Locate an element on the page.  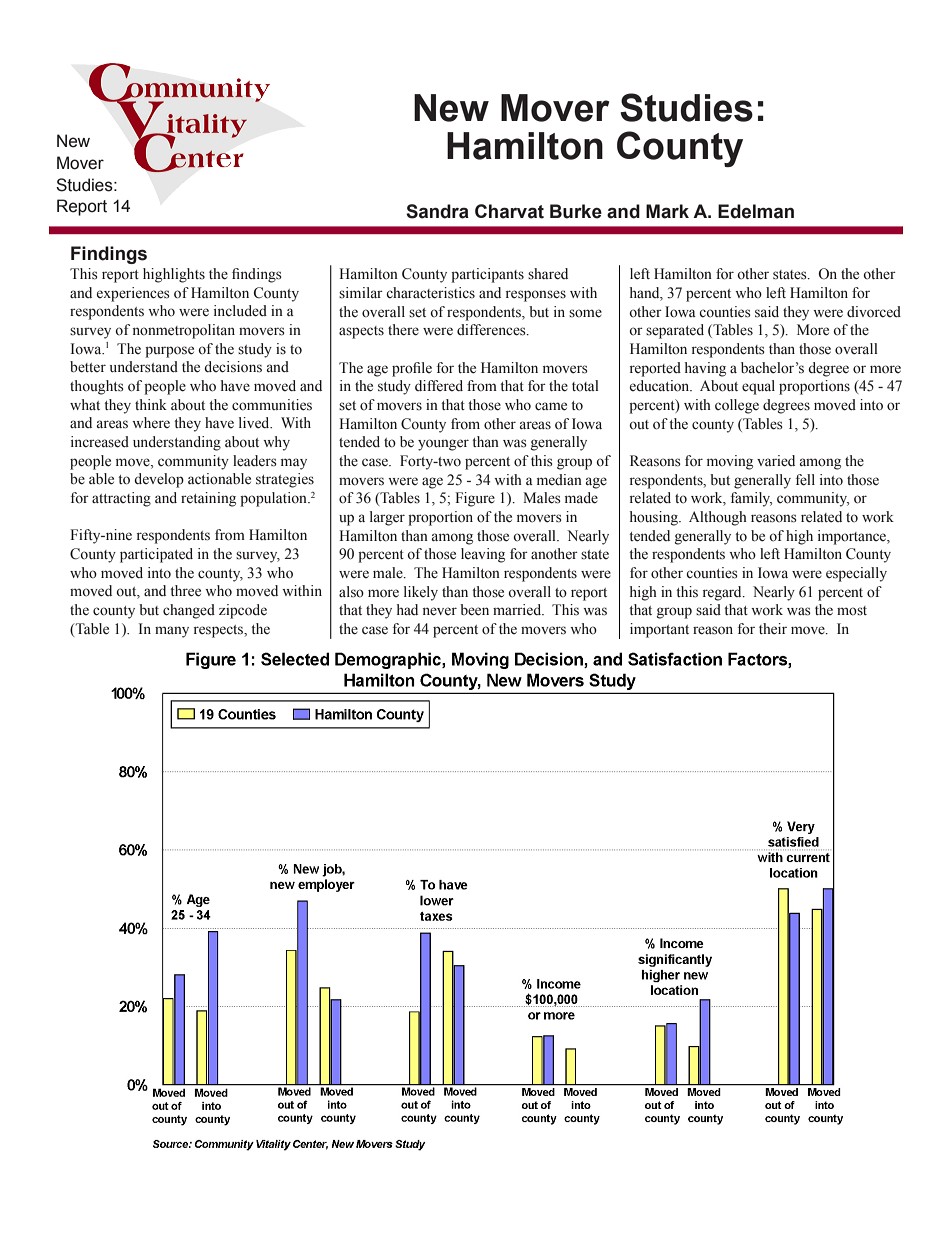
Figure is located at coordinates (475, 499).
